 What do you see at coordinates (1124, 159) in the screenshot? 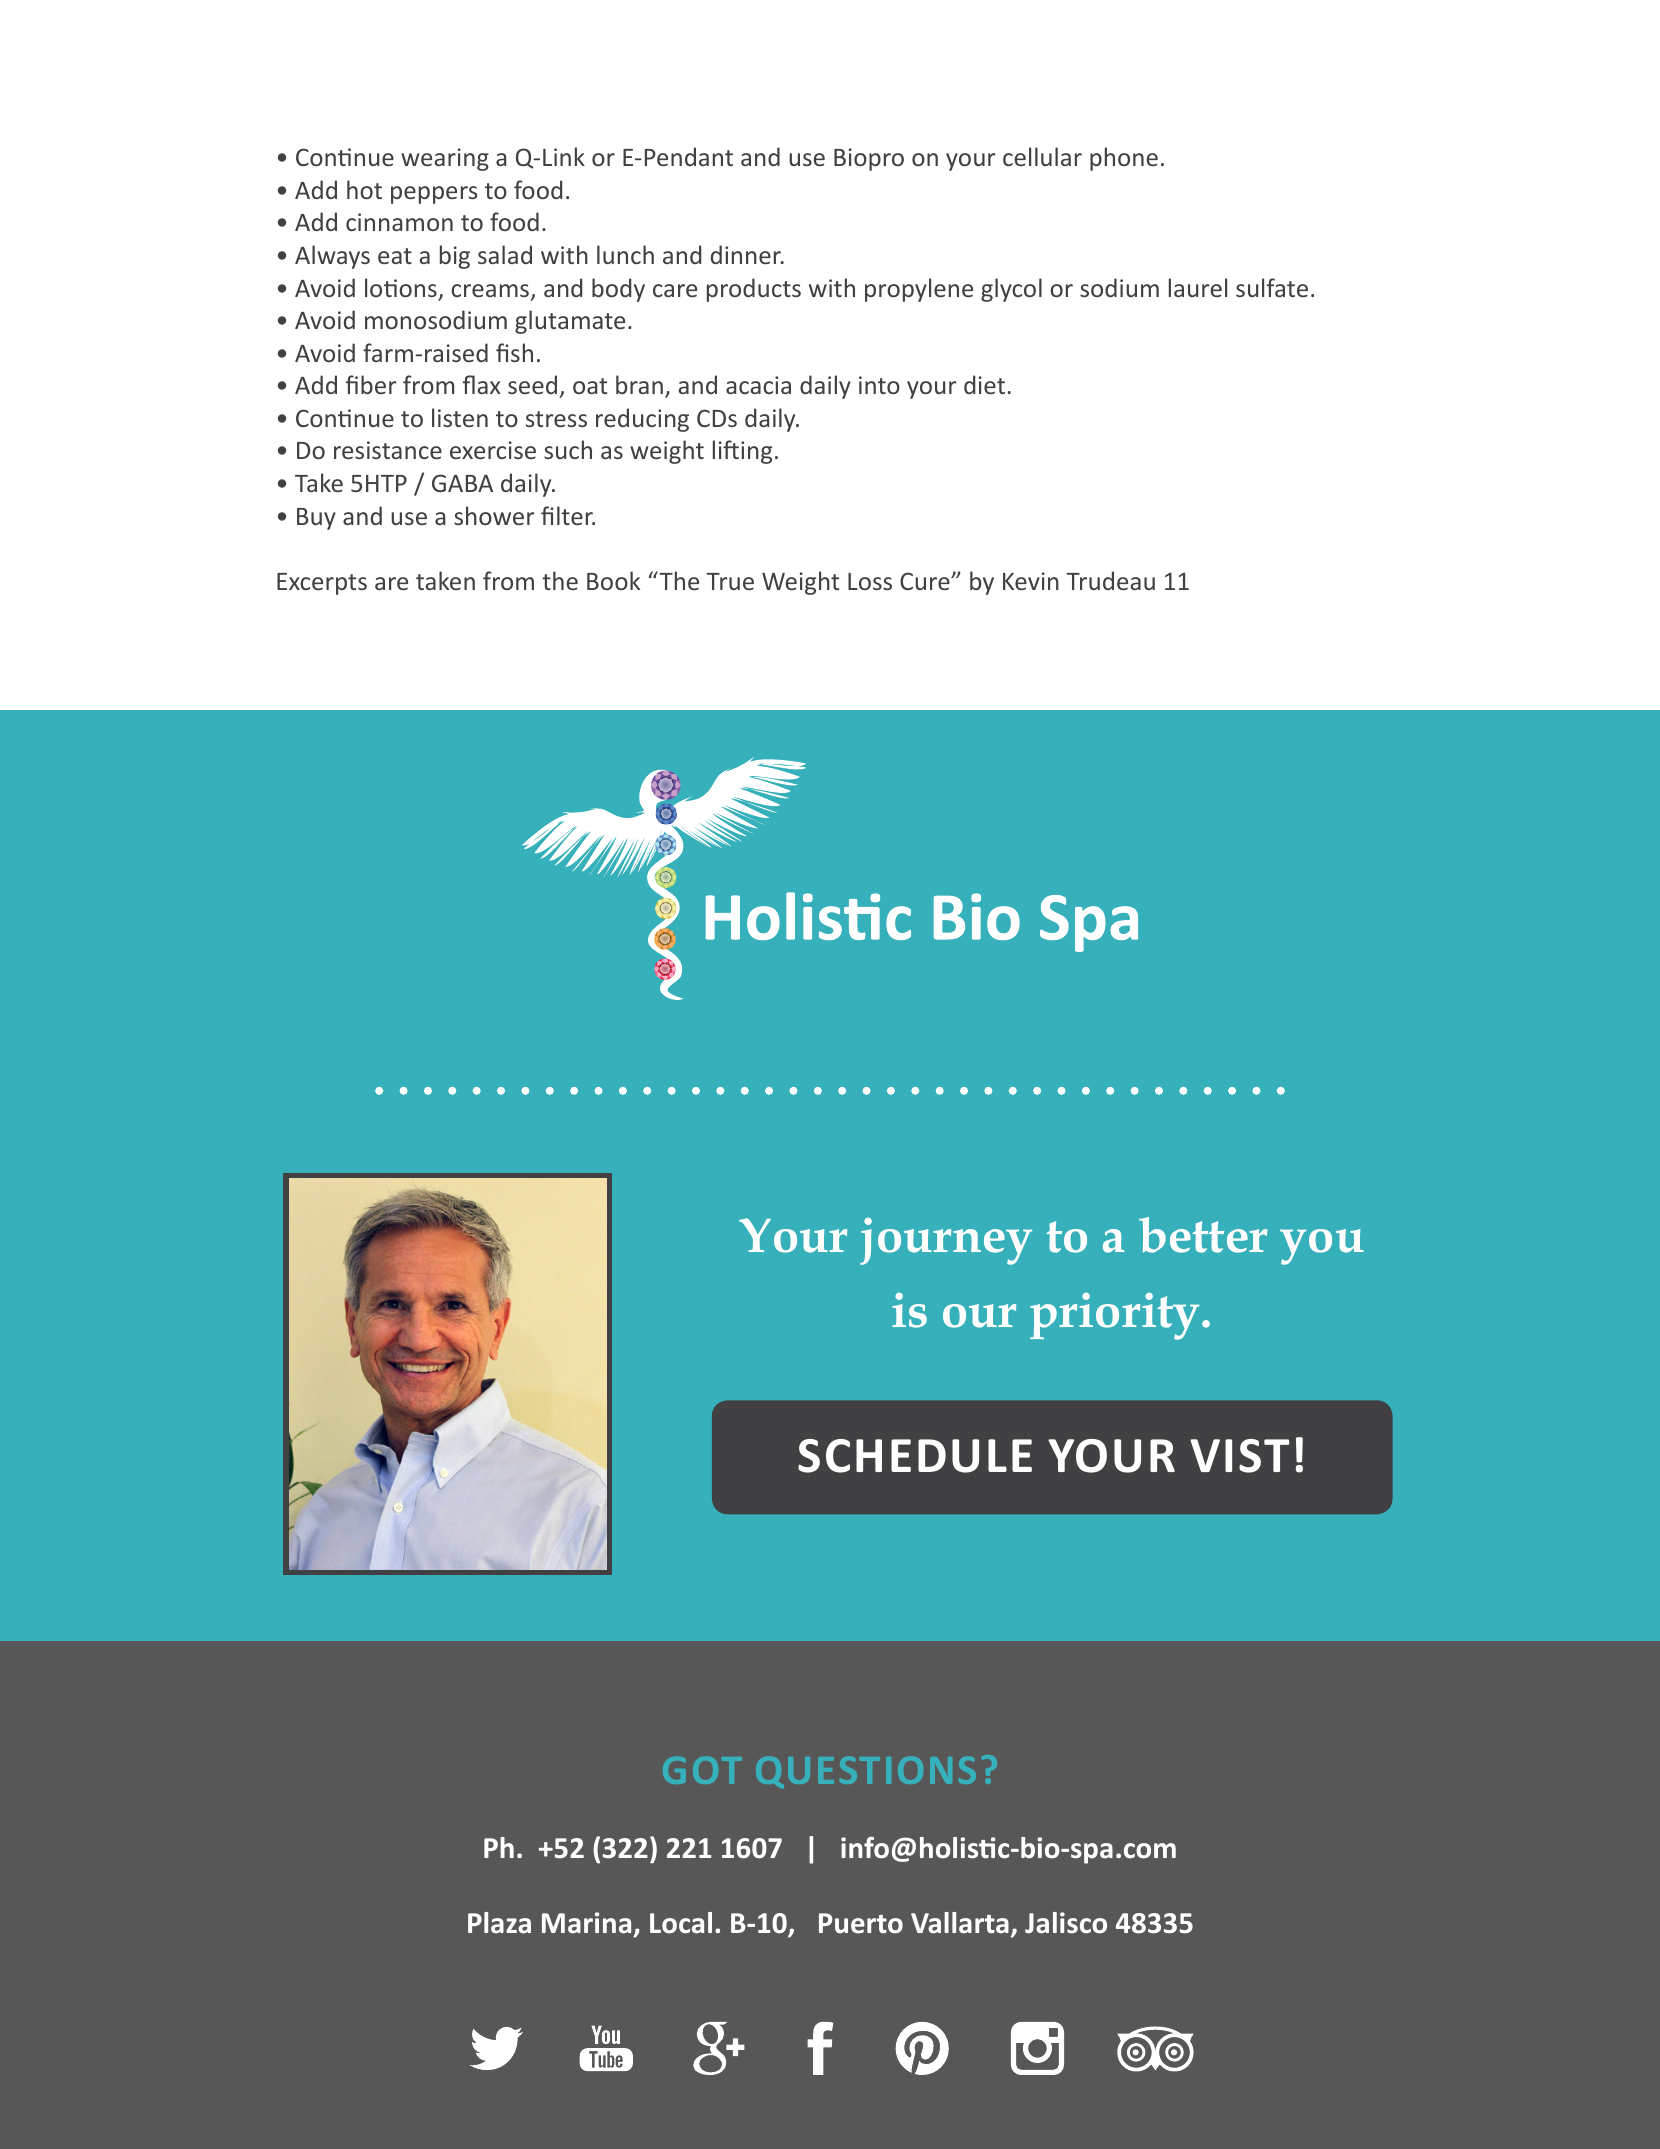
I see `phone` at bounding box center [1124, 159].
